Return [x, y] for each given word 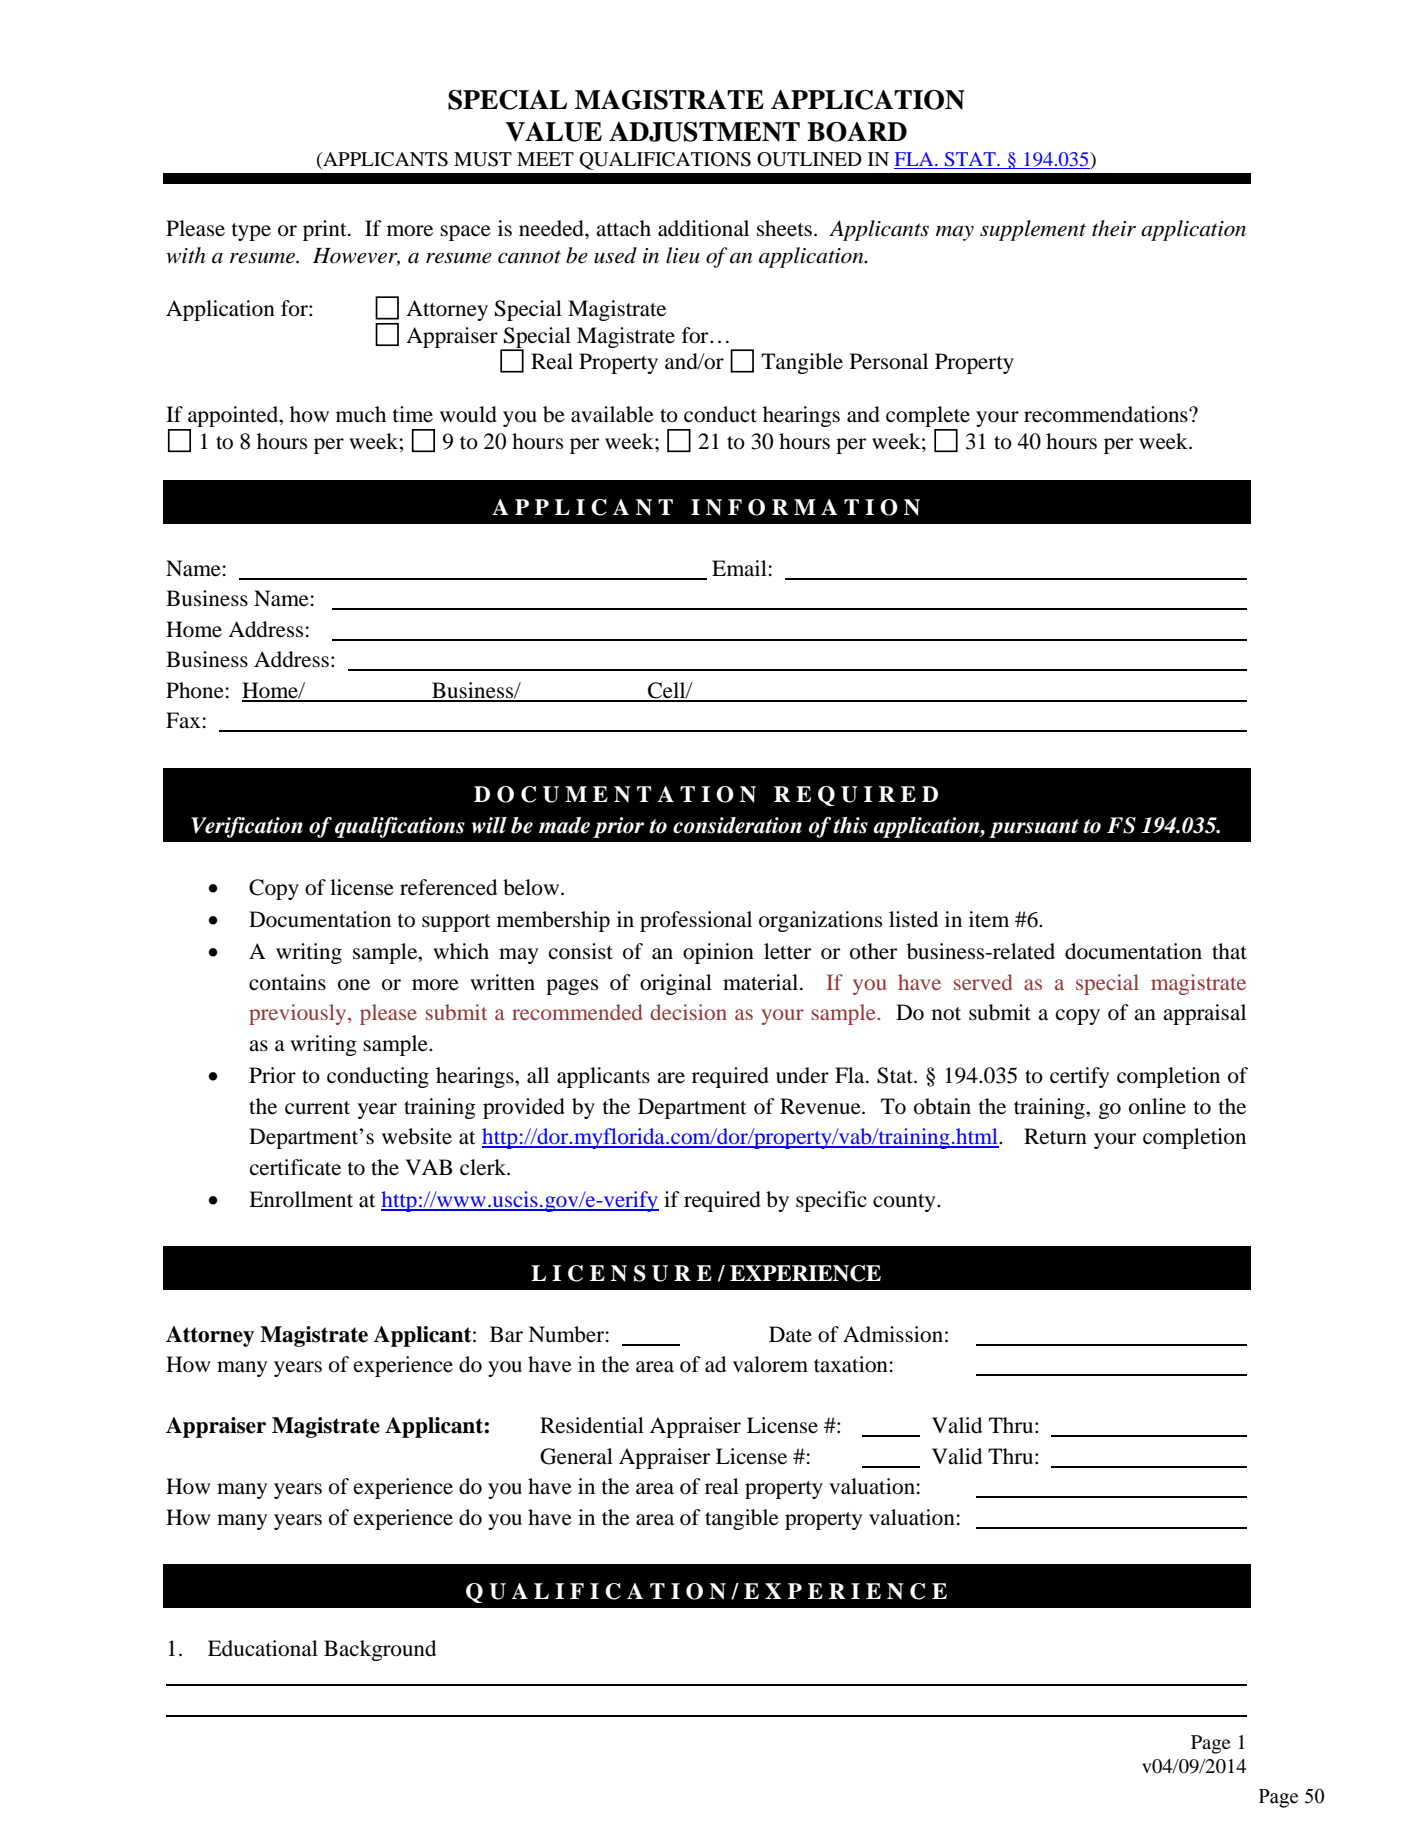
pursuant [1034, 828]
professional [696, 921]
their [1114, 228]
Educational [263, 1648]
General [576, 1456]
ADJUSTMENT [704, 132]
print [326, 230]
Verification [247, 827]
